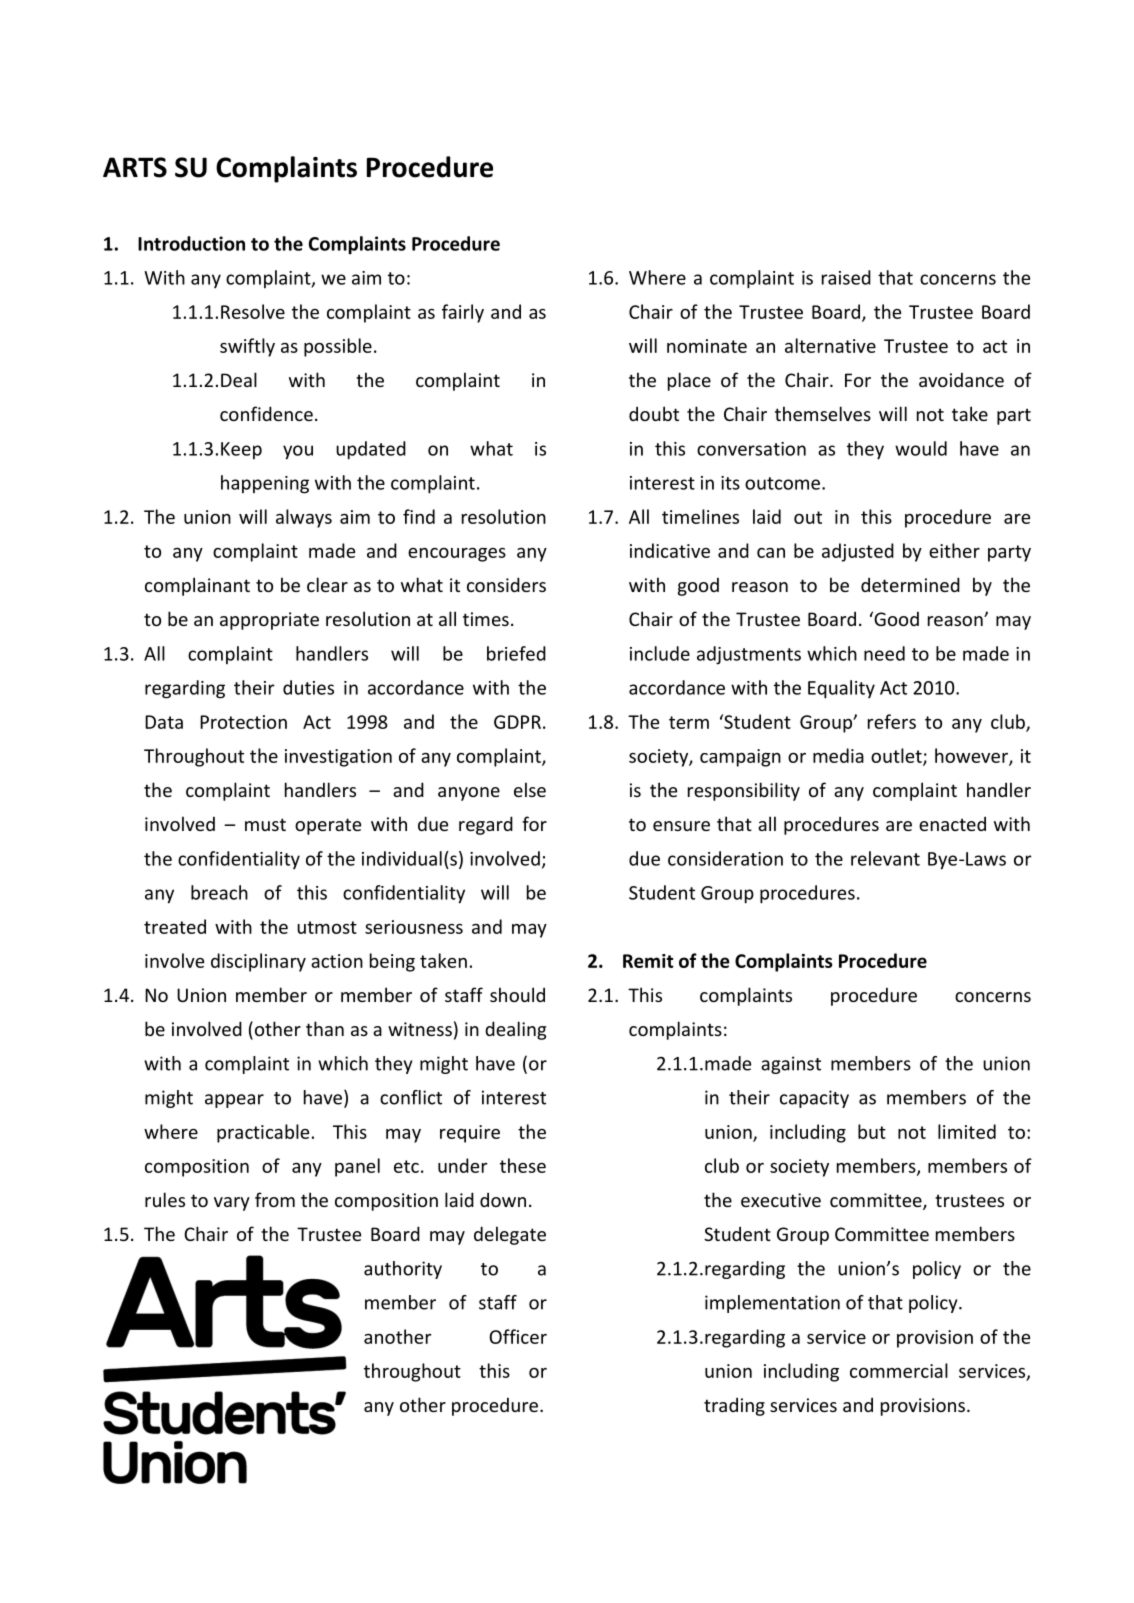  Describe the element at coordinates (457, 555) in the page. I see `encourages` at that location.
